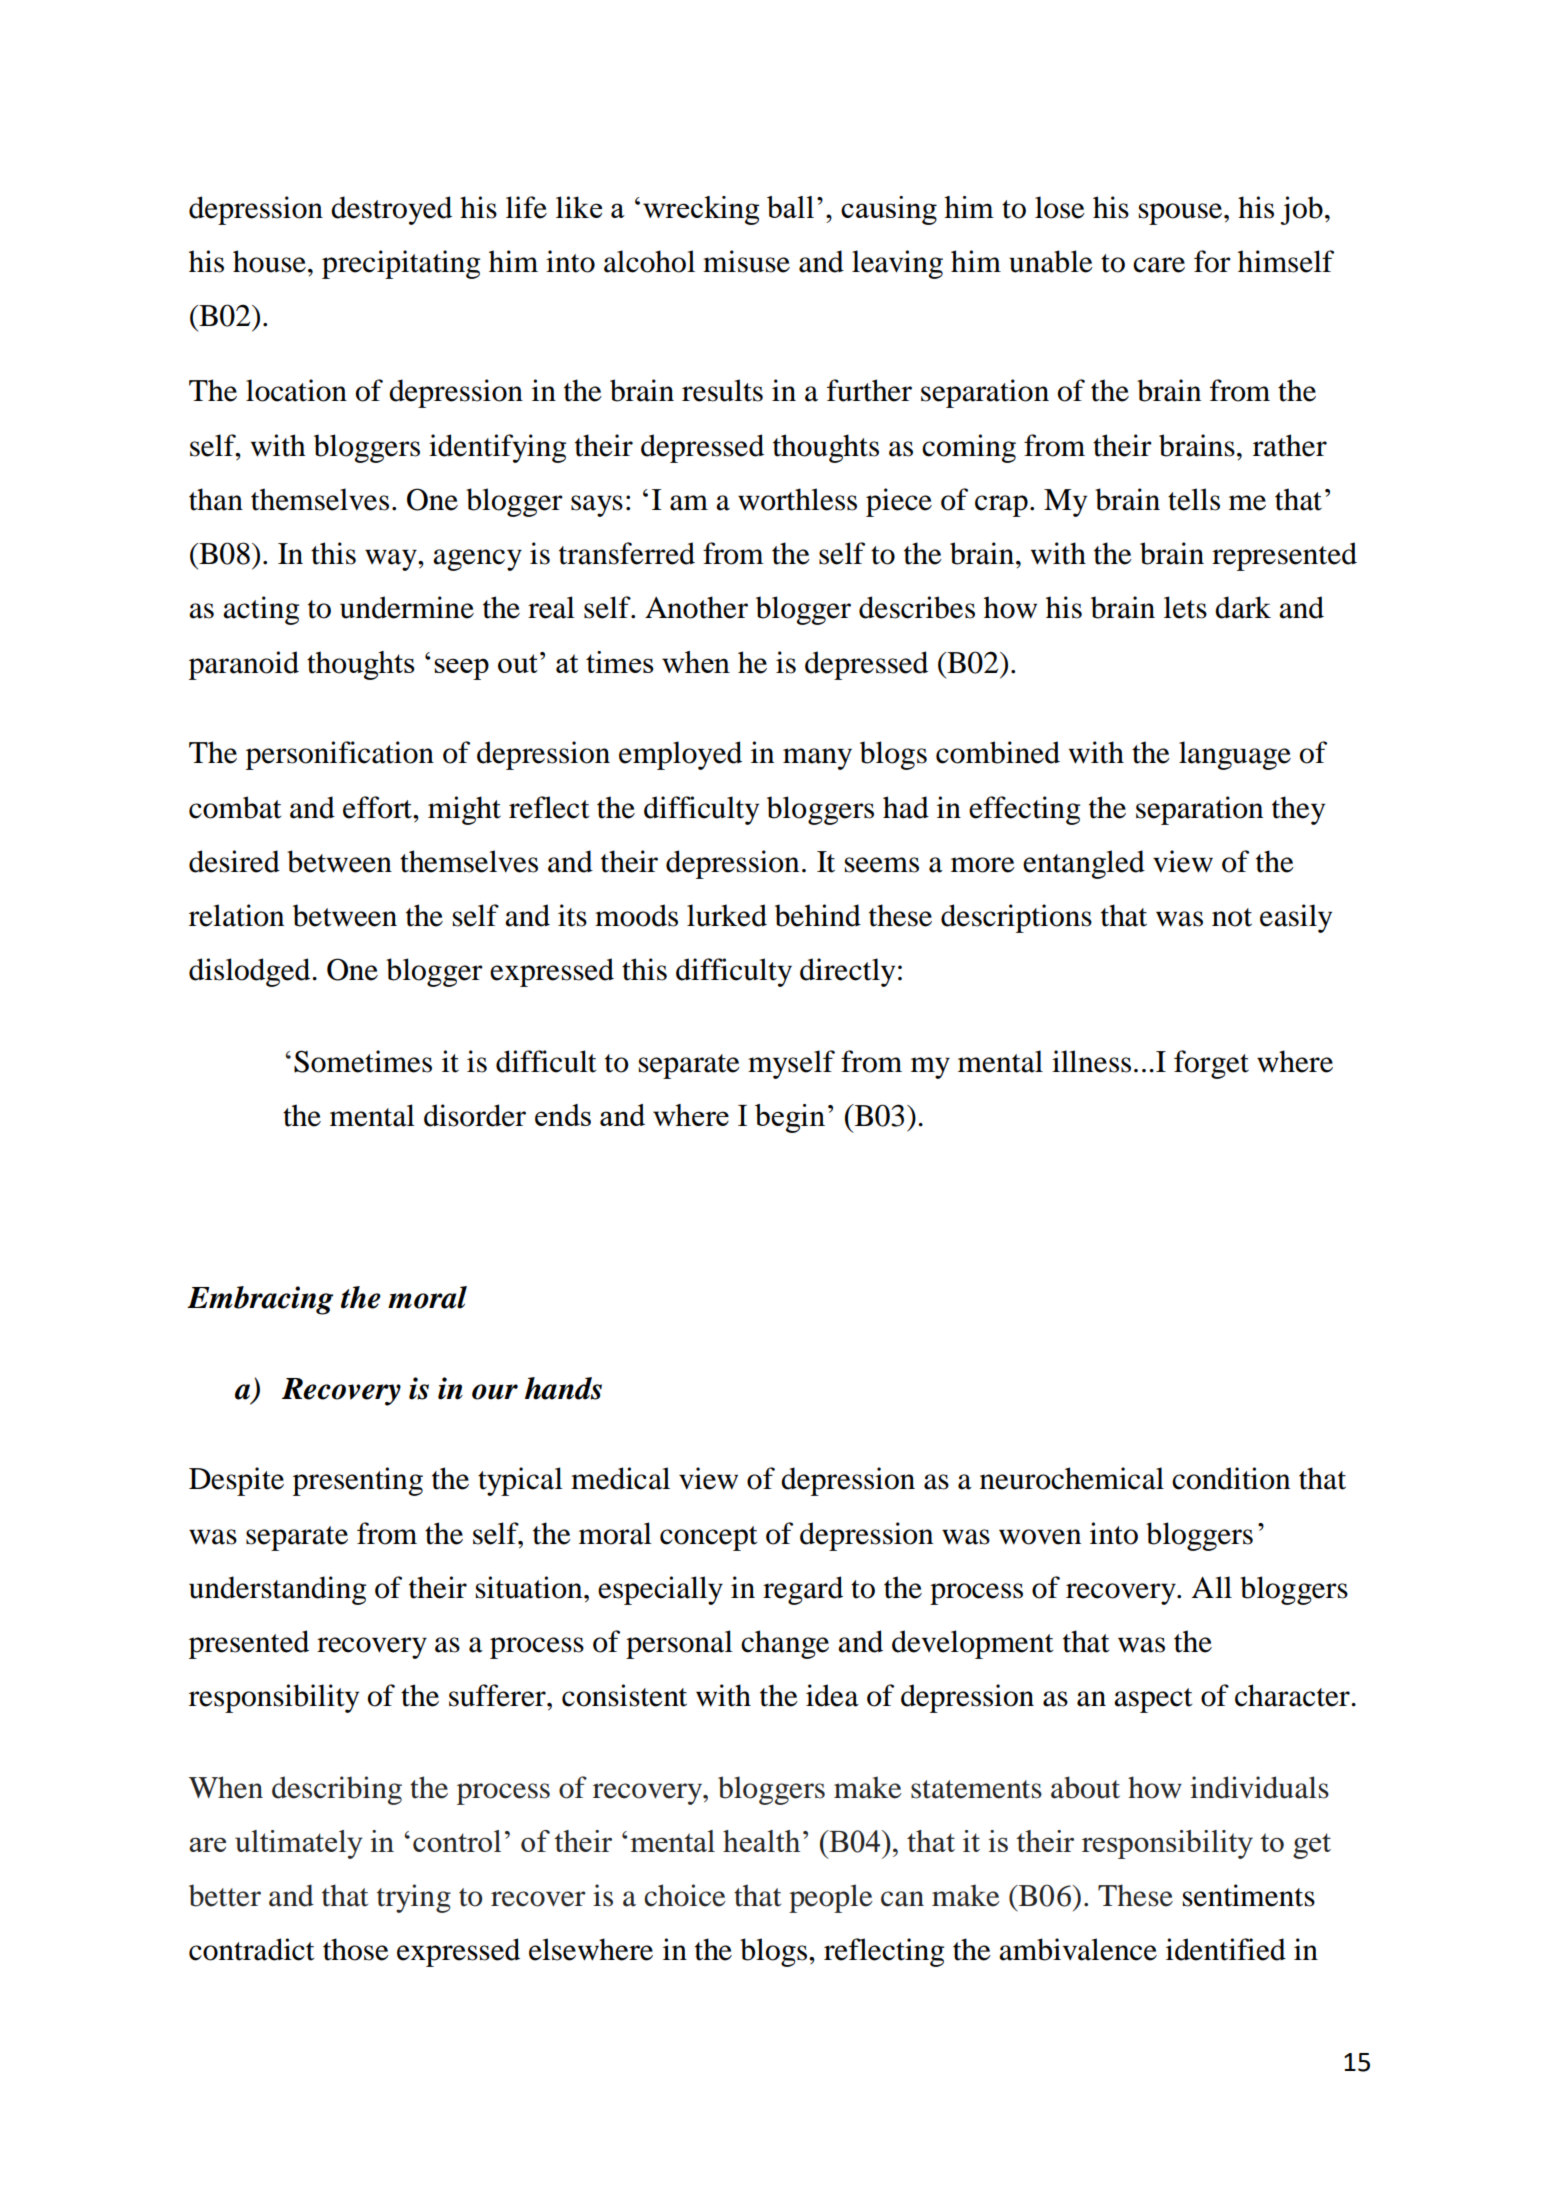  I want to click on lets, so click(1185, 607).
